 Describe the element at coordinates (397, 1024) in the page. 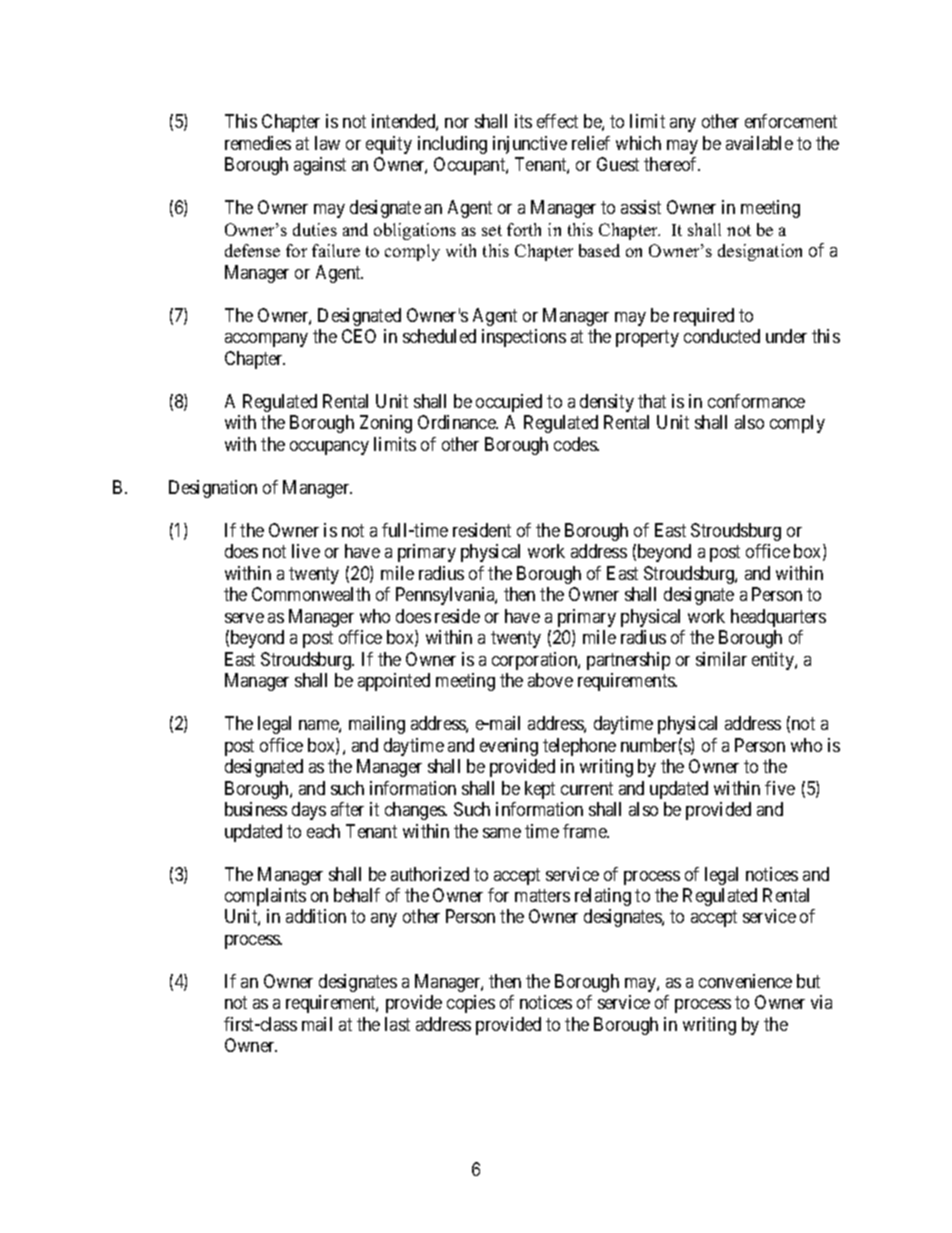

I see `last` at that location.
